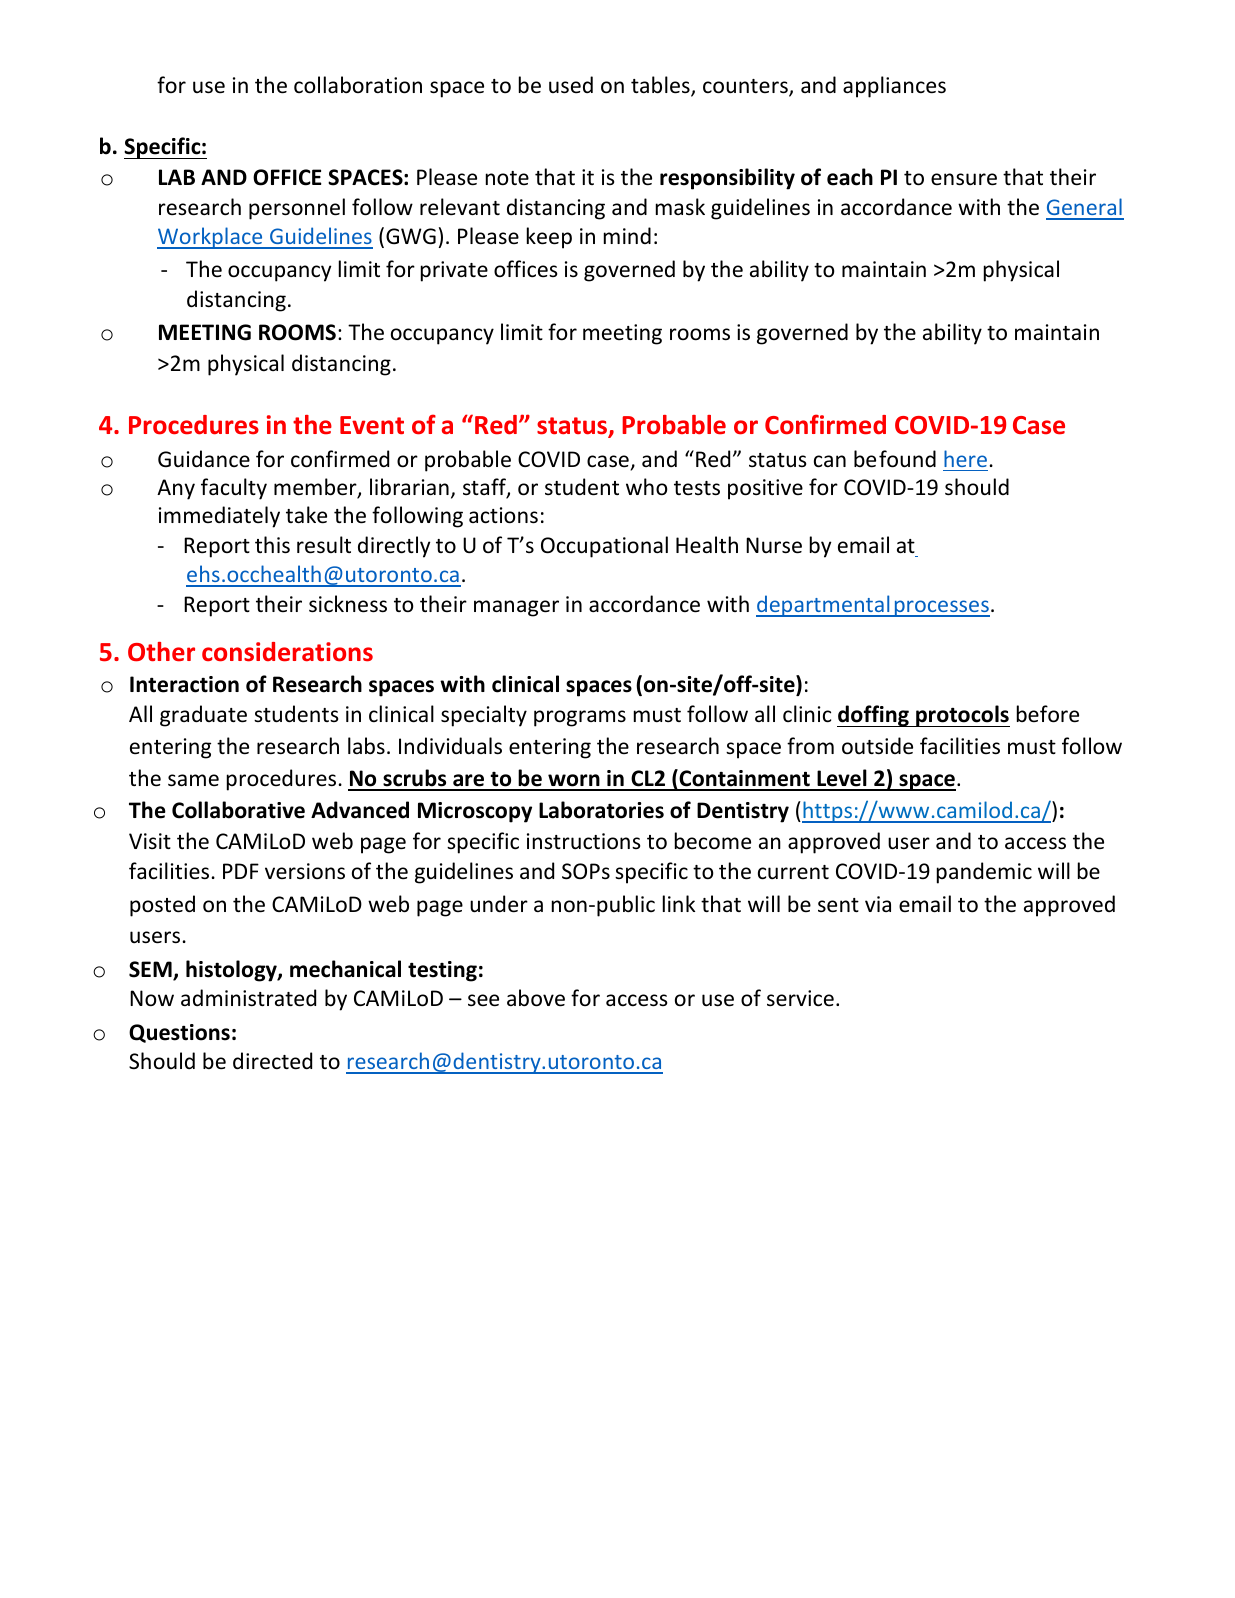 This document has height=1598, width=1235. I want to click on directed, so click(272, 1061).
